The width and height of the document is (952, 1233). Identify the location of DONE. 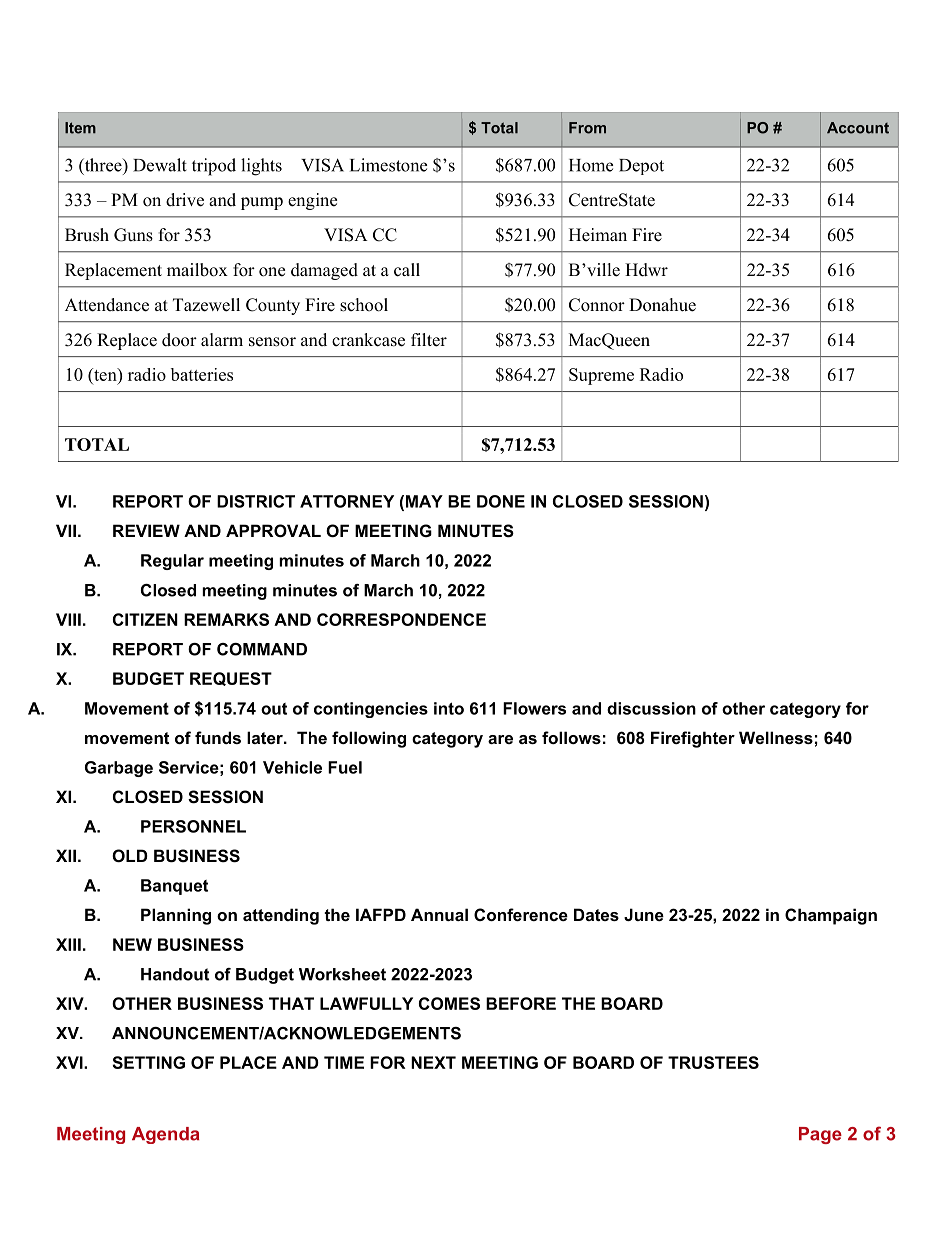
(501, 501).
